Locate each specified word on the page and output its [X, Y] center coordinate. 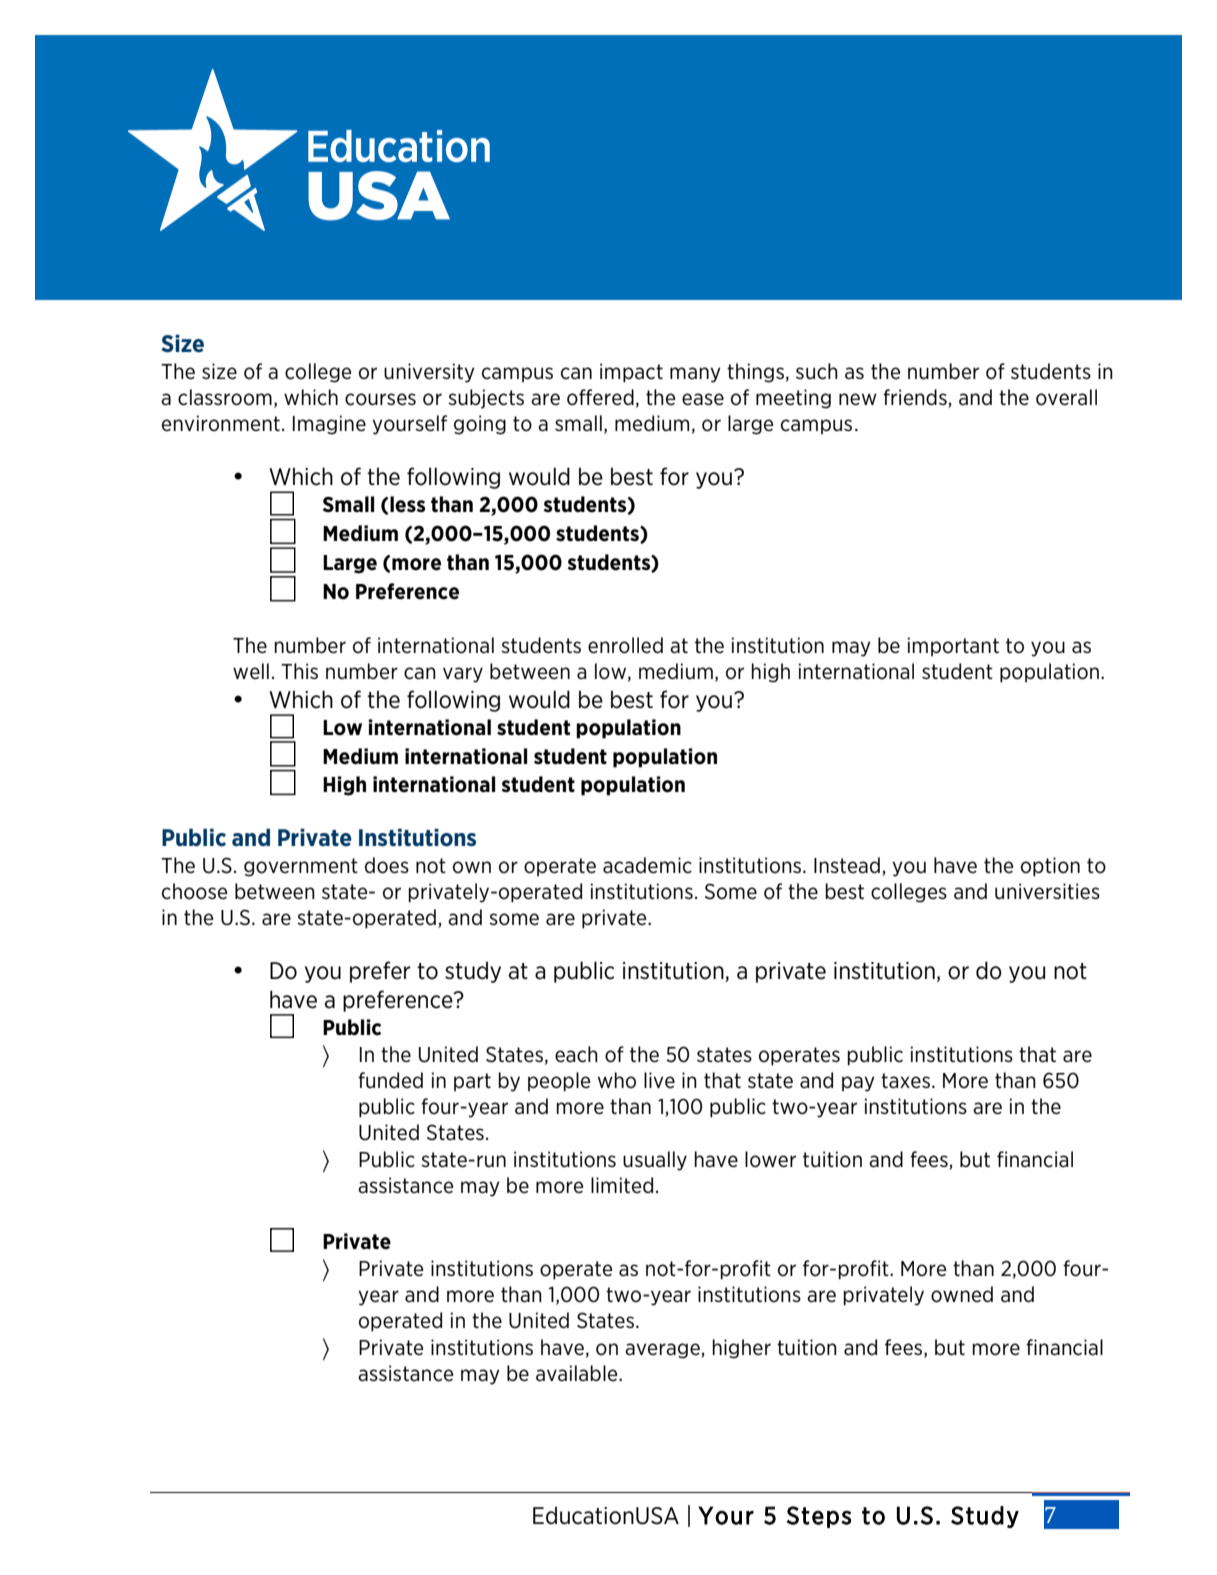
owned [962, 1294]
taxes [905, 1081]
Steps [819, 1517]
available [578, 1373]
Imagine [329, 425]
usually [655, 1161]
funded [390, 1080]
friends [916, 398]
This [299, 671]
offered [600, 397]
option [1050, 867]
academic [647, 865]
